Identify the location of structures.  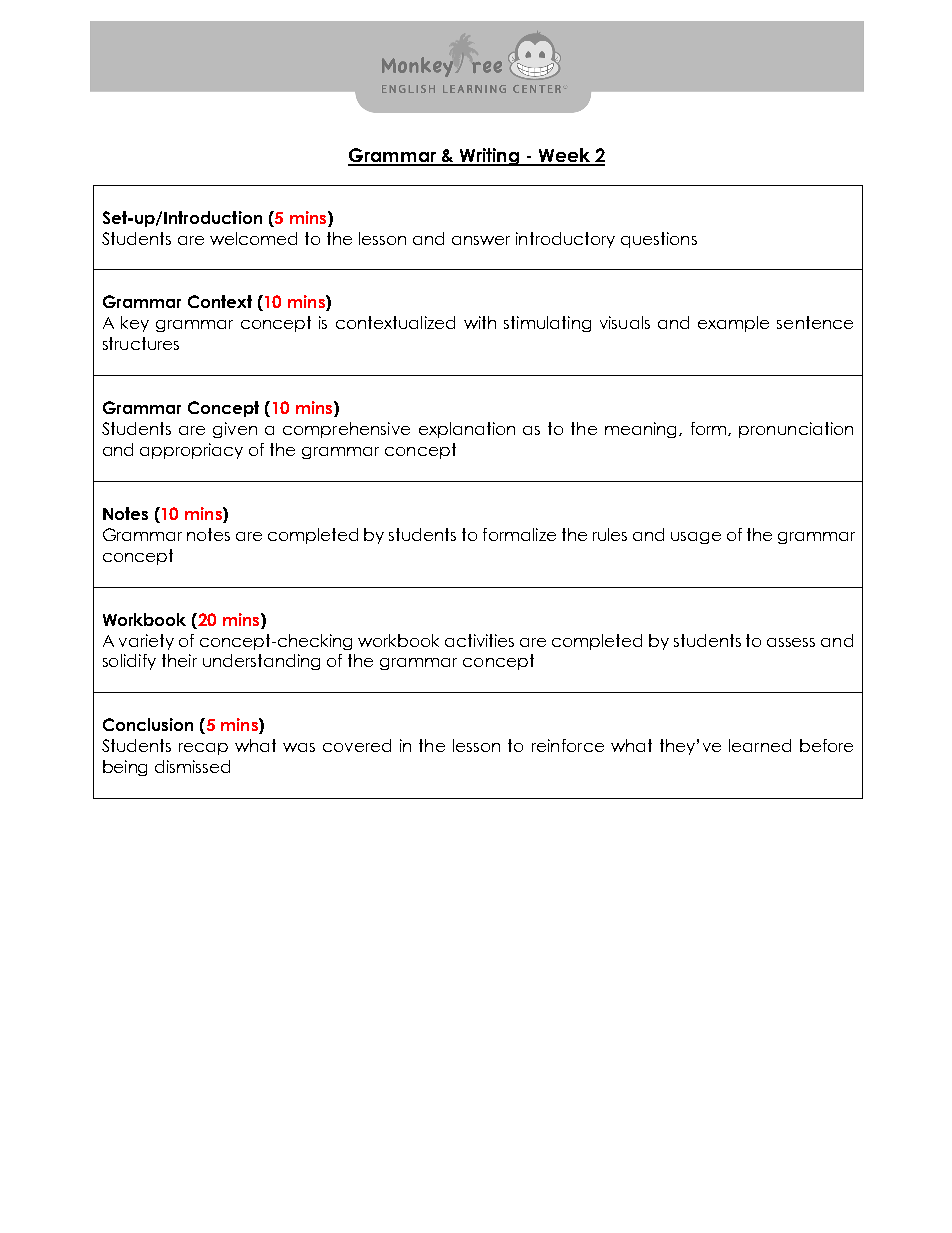
(141, 343).
